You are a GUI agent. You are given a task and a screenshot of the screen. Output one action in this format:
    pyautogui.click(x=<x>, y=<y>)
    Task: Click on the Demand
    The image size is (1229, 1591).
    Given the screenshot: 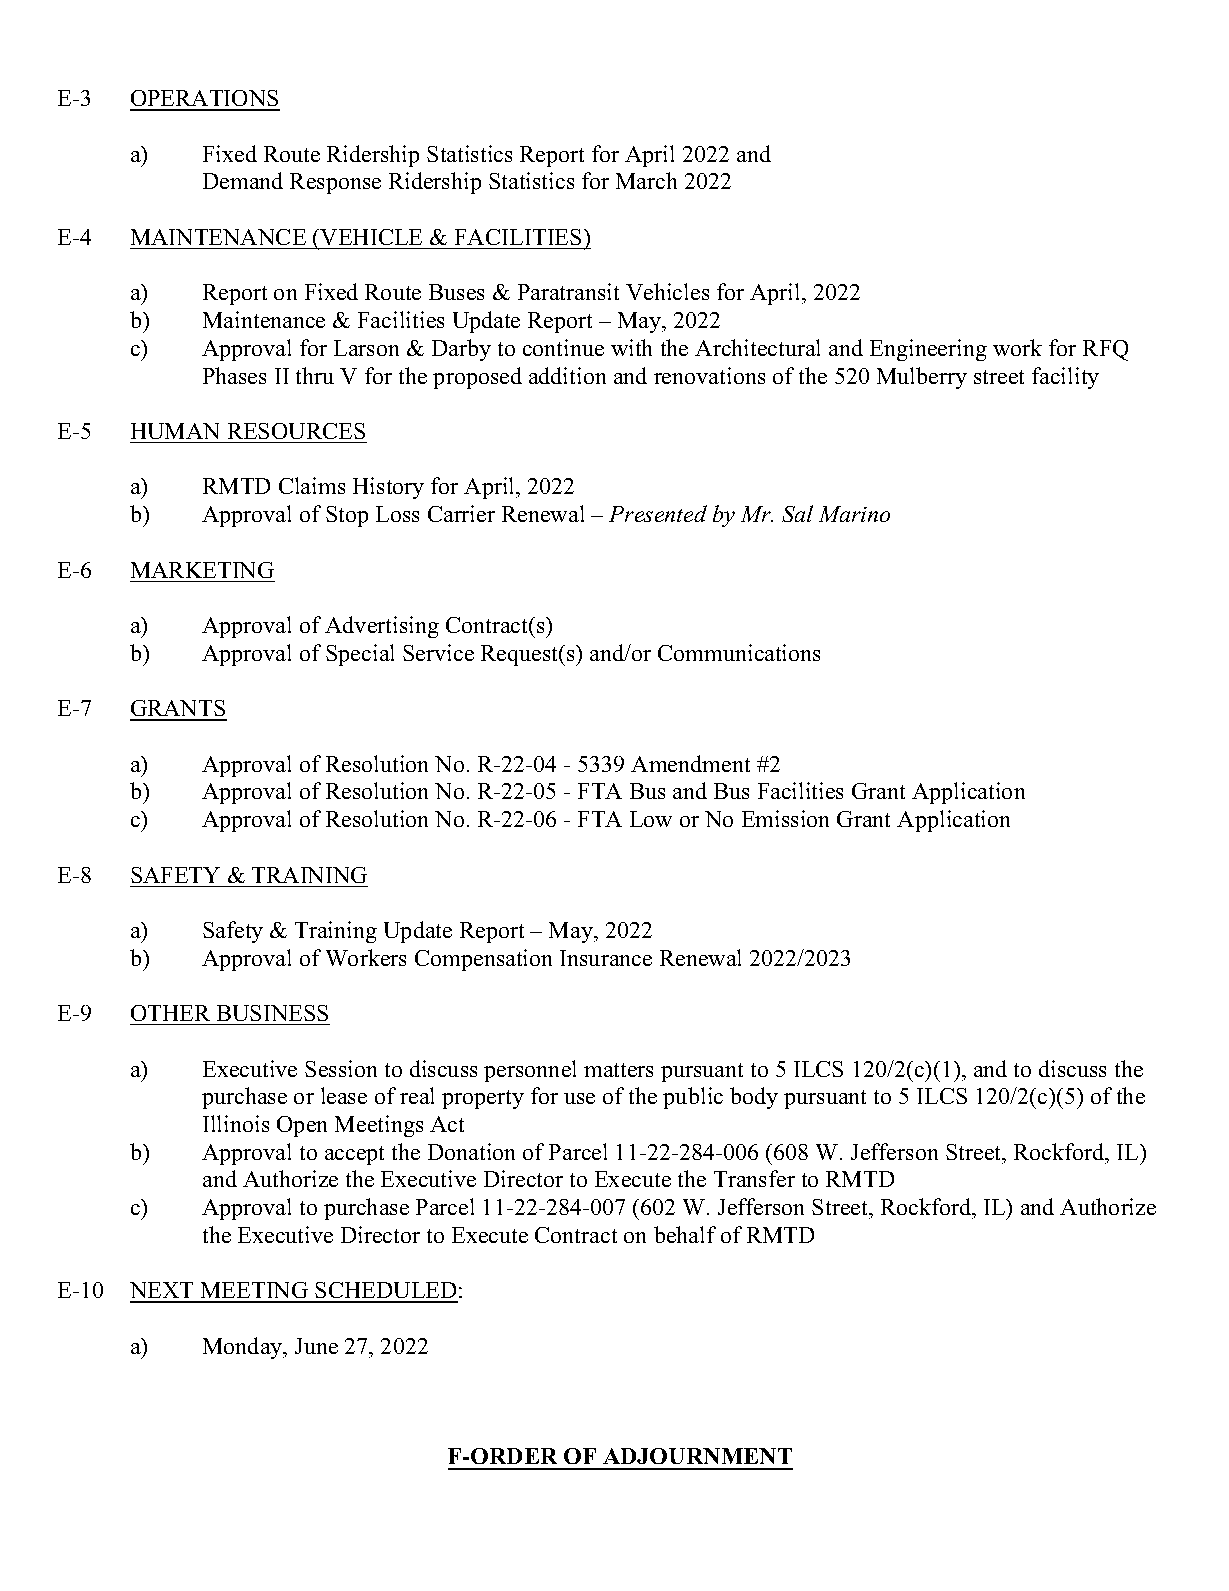 What is the action you would take?
    pyautogui.click(x=243, y=180)
